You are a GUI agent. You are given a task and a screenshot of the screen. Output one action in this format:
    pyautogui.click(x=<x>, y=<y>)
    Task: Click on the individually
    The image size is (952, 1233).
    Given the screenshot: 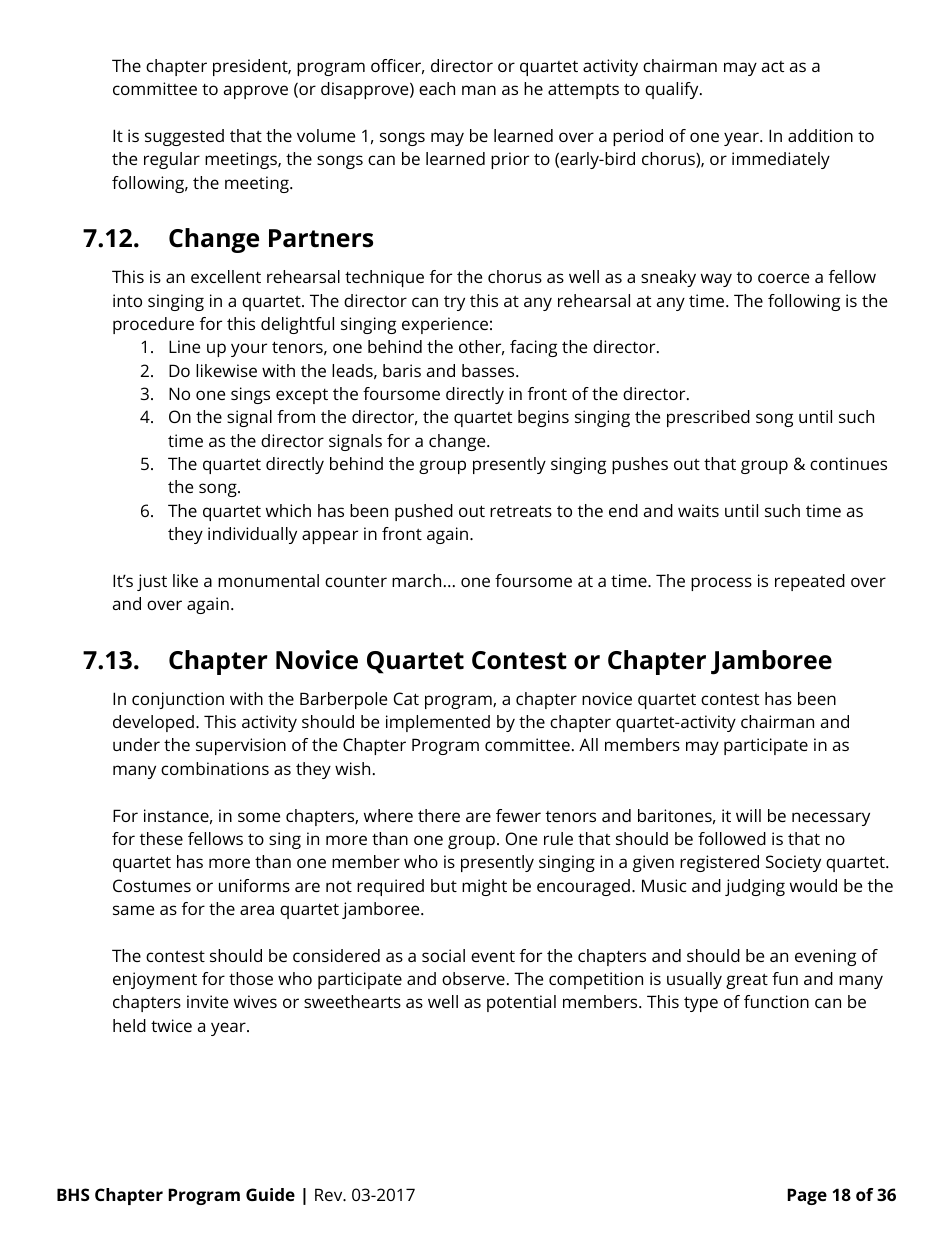 What is the action you would take?
    pyautogui.click(x=252, y=535)
